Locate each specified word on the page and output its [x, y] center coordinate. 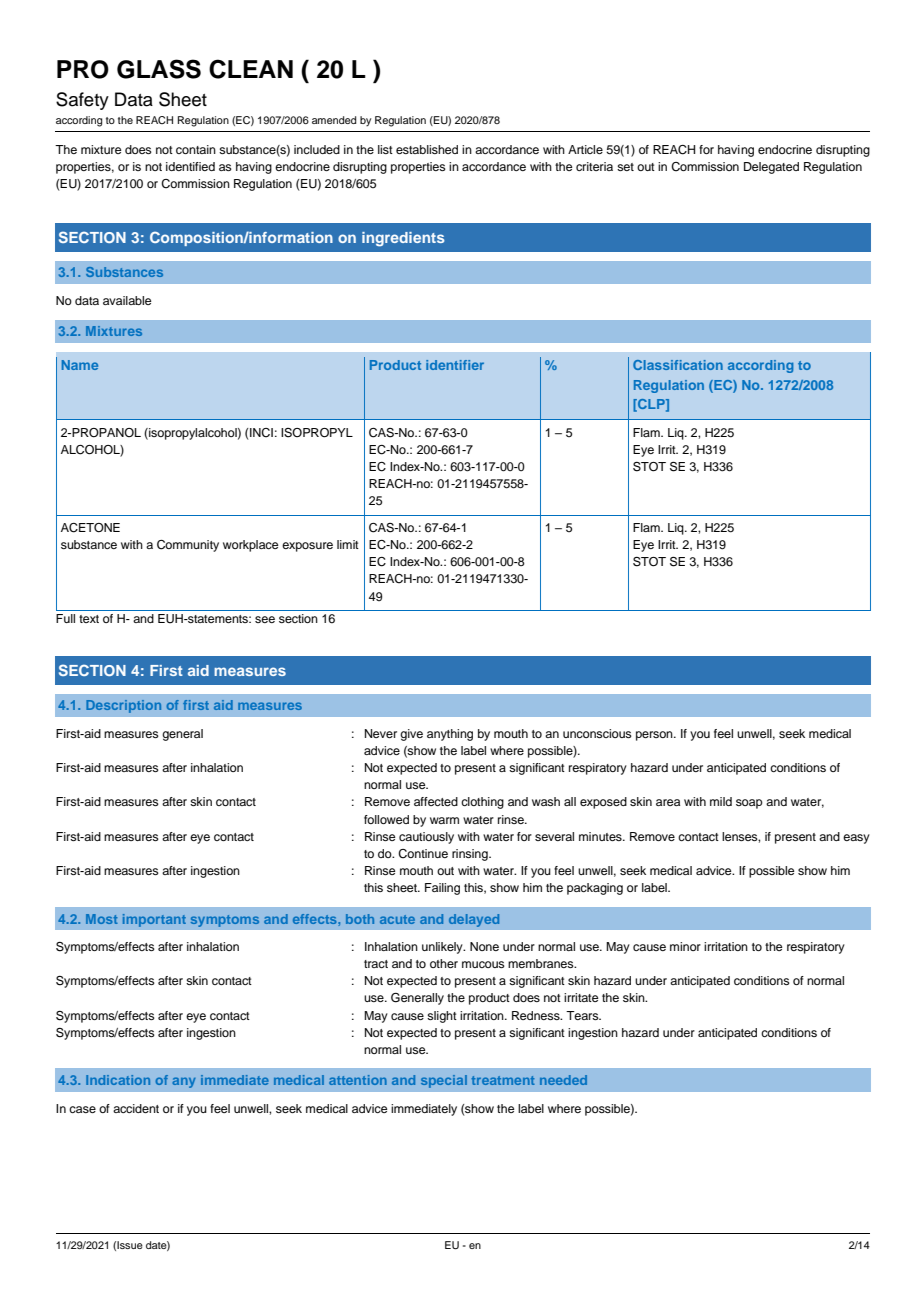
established [427, 149]
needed [563, 1080]
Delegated [771, 168]
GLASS [159, 69]
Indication [118, 1080]
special [444, 1081]
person [655, 736]
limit [348, 544]
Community [188, 546]
